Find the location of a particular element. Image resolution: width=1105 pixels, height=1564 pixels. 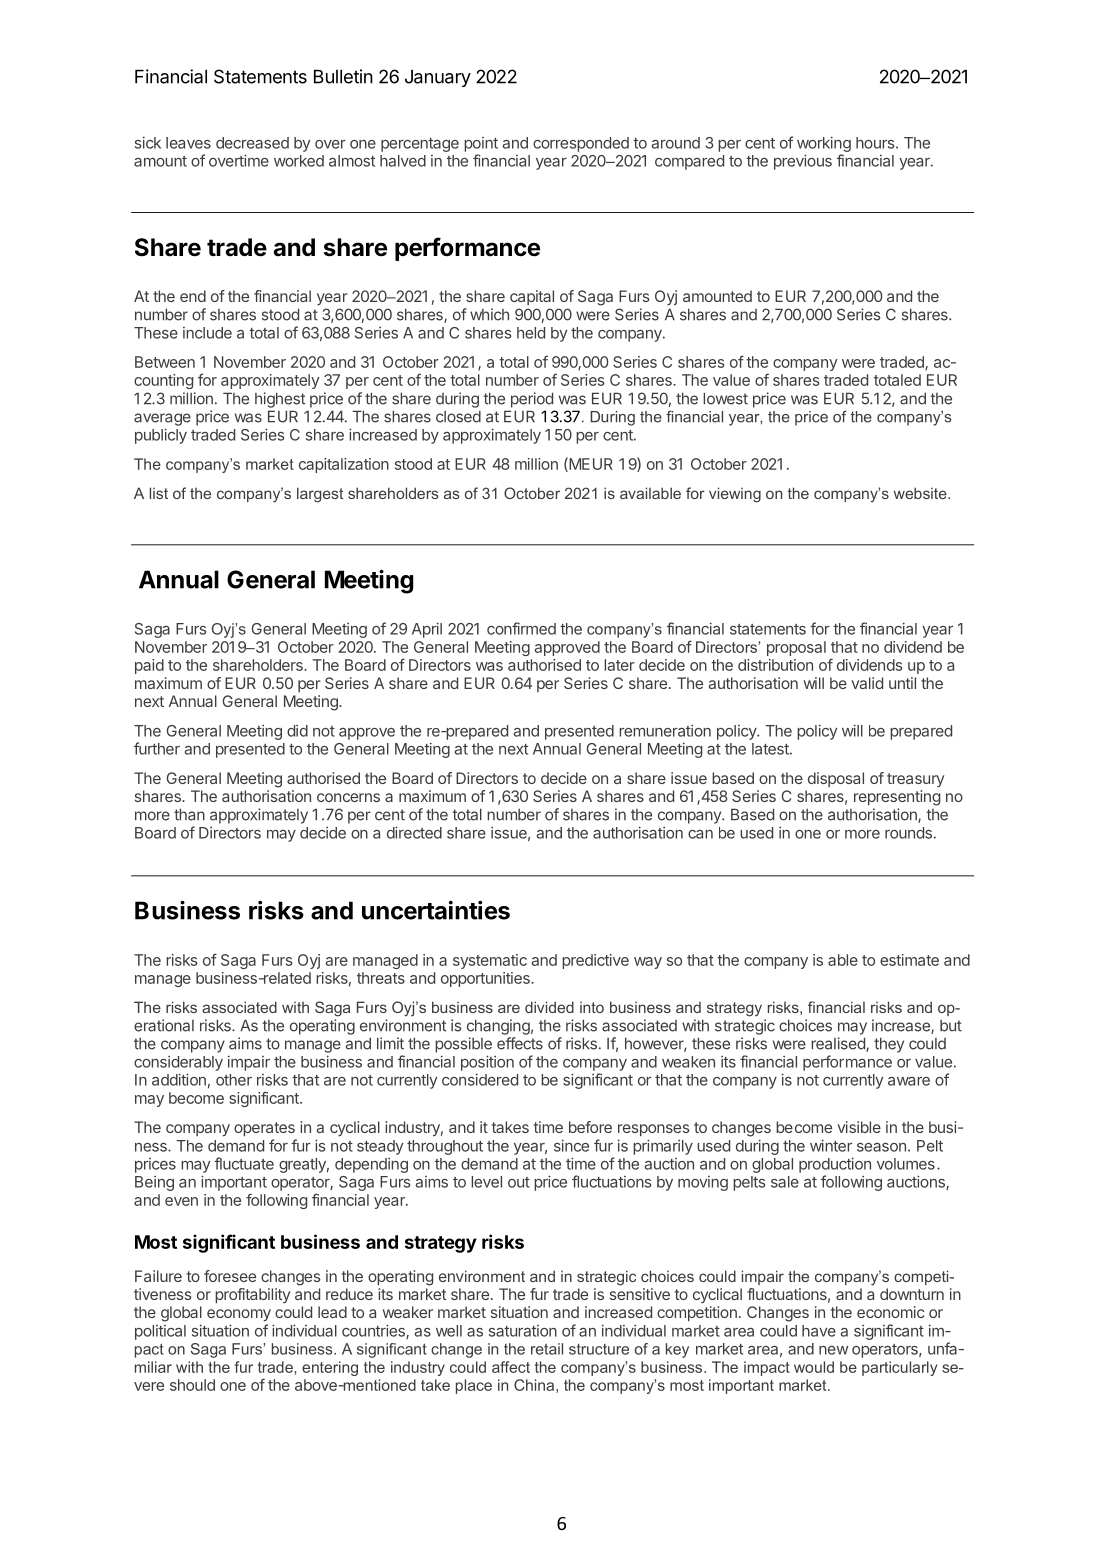

threats is located at coordinates (381, 978).
